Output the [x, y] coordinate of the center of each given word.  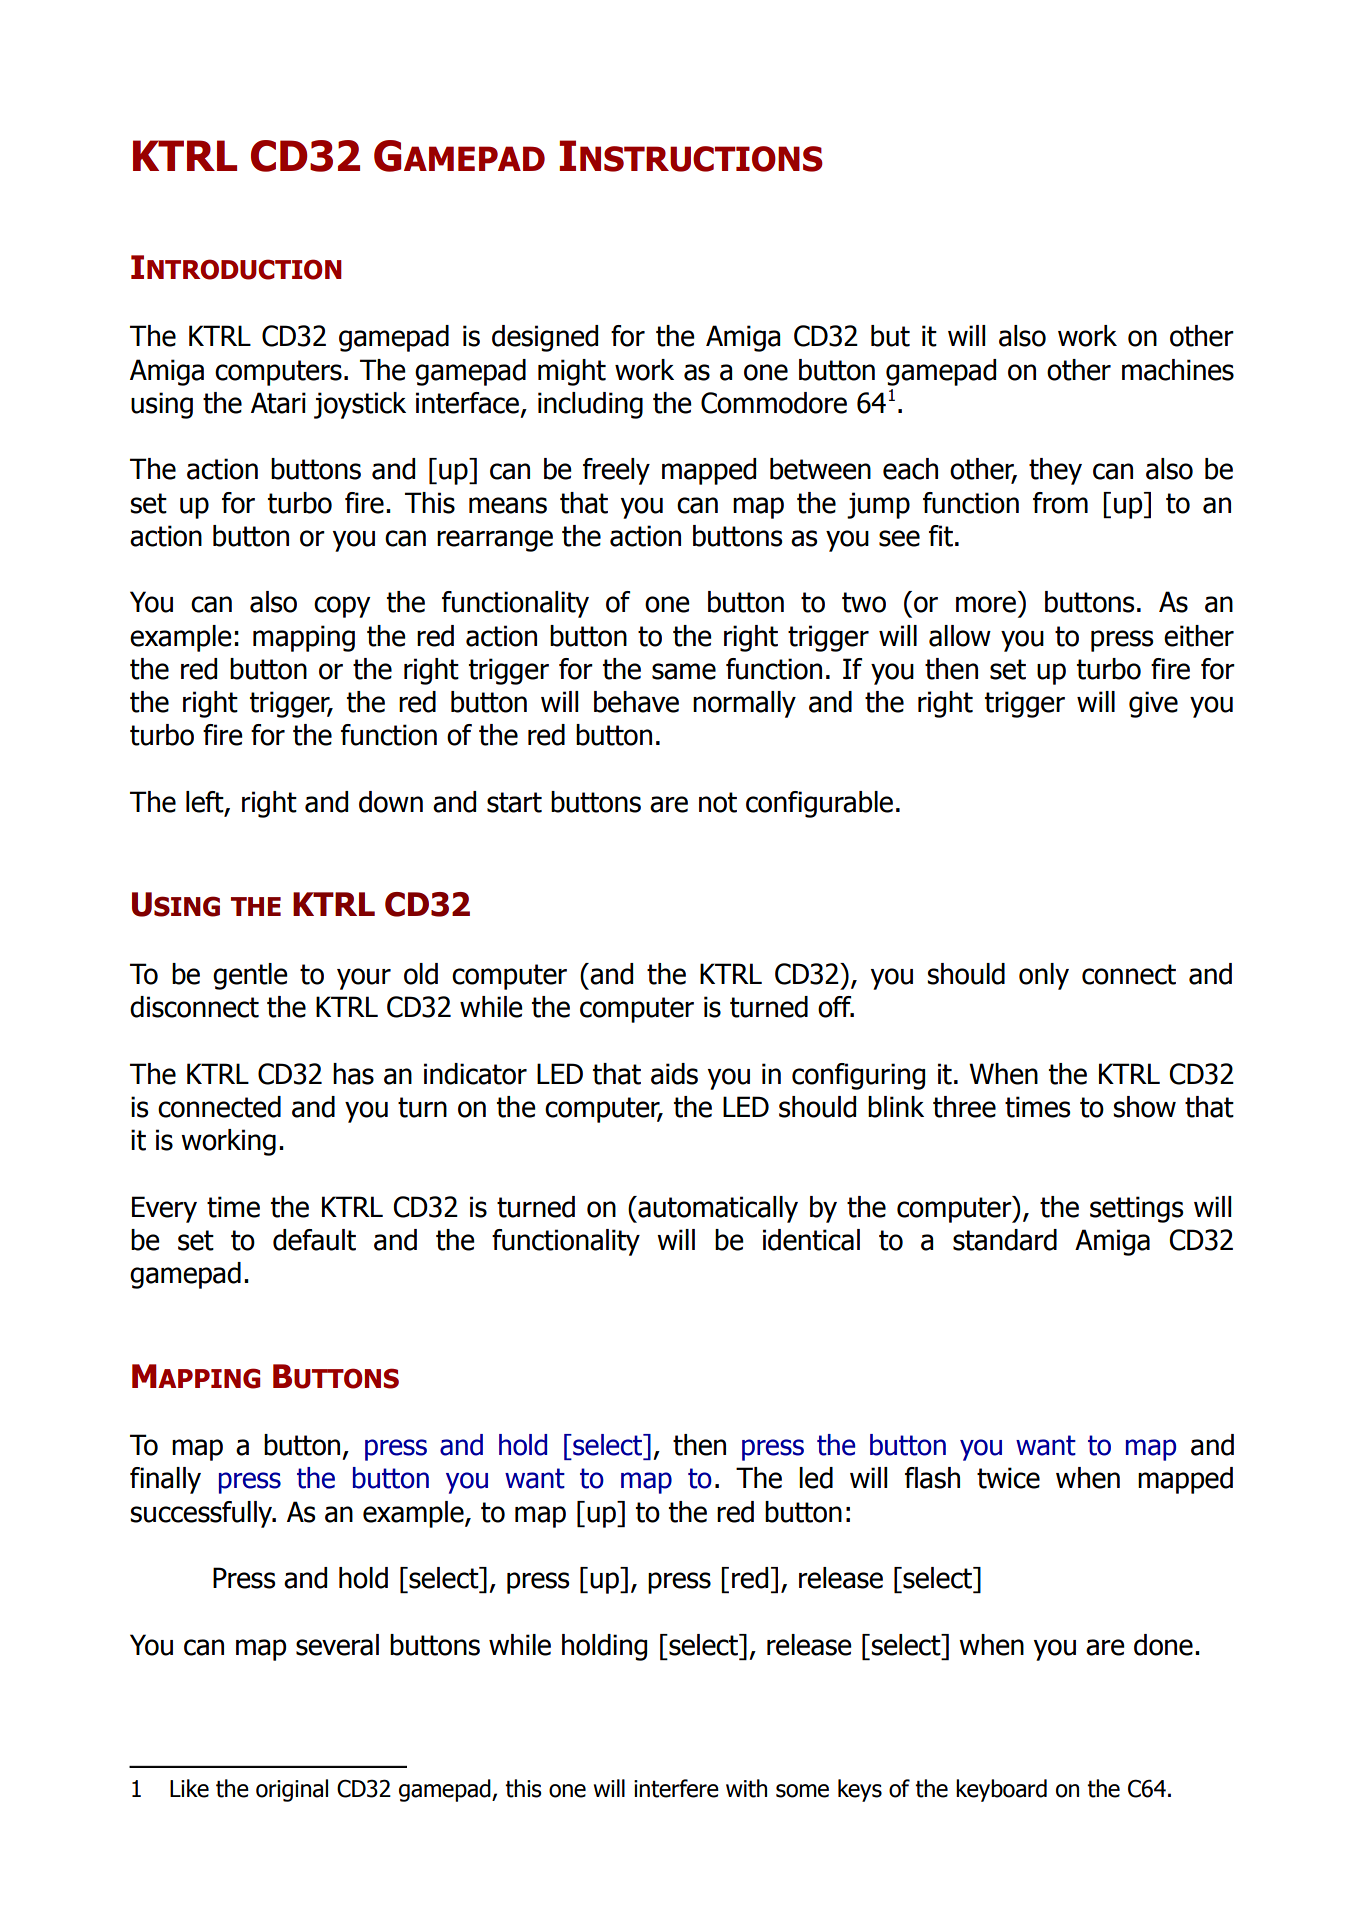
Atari [278, 403]
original [292, 1790]
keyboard [1001, 1790]
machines [1178, 370]
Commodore [774, 403]
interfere [676, 1788]
